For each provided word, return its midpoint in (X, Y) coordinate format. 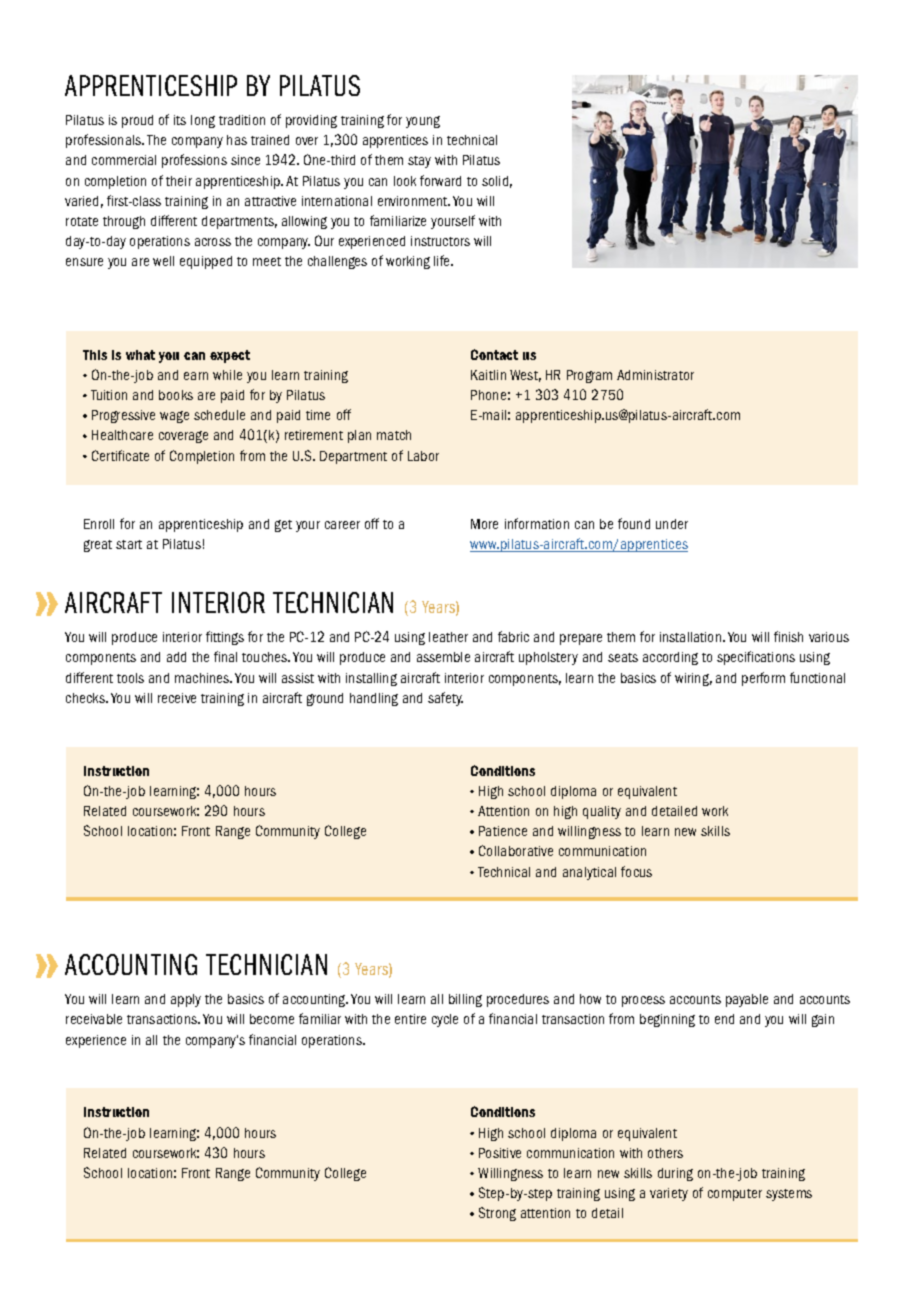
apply (186, 1000)
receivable (94, 1019)
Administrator (655, 375)
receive (177, 698)
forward (440, 180)
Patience (503, 831)
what (140, 355)
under (672, 524)
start (129, 544)
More (484, 524)
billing (465, 1000)
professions (194, 161)
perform (763, 679)
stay (419, 162)
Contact (494, 354)
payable (747, 1000)
